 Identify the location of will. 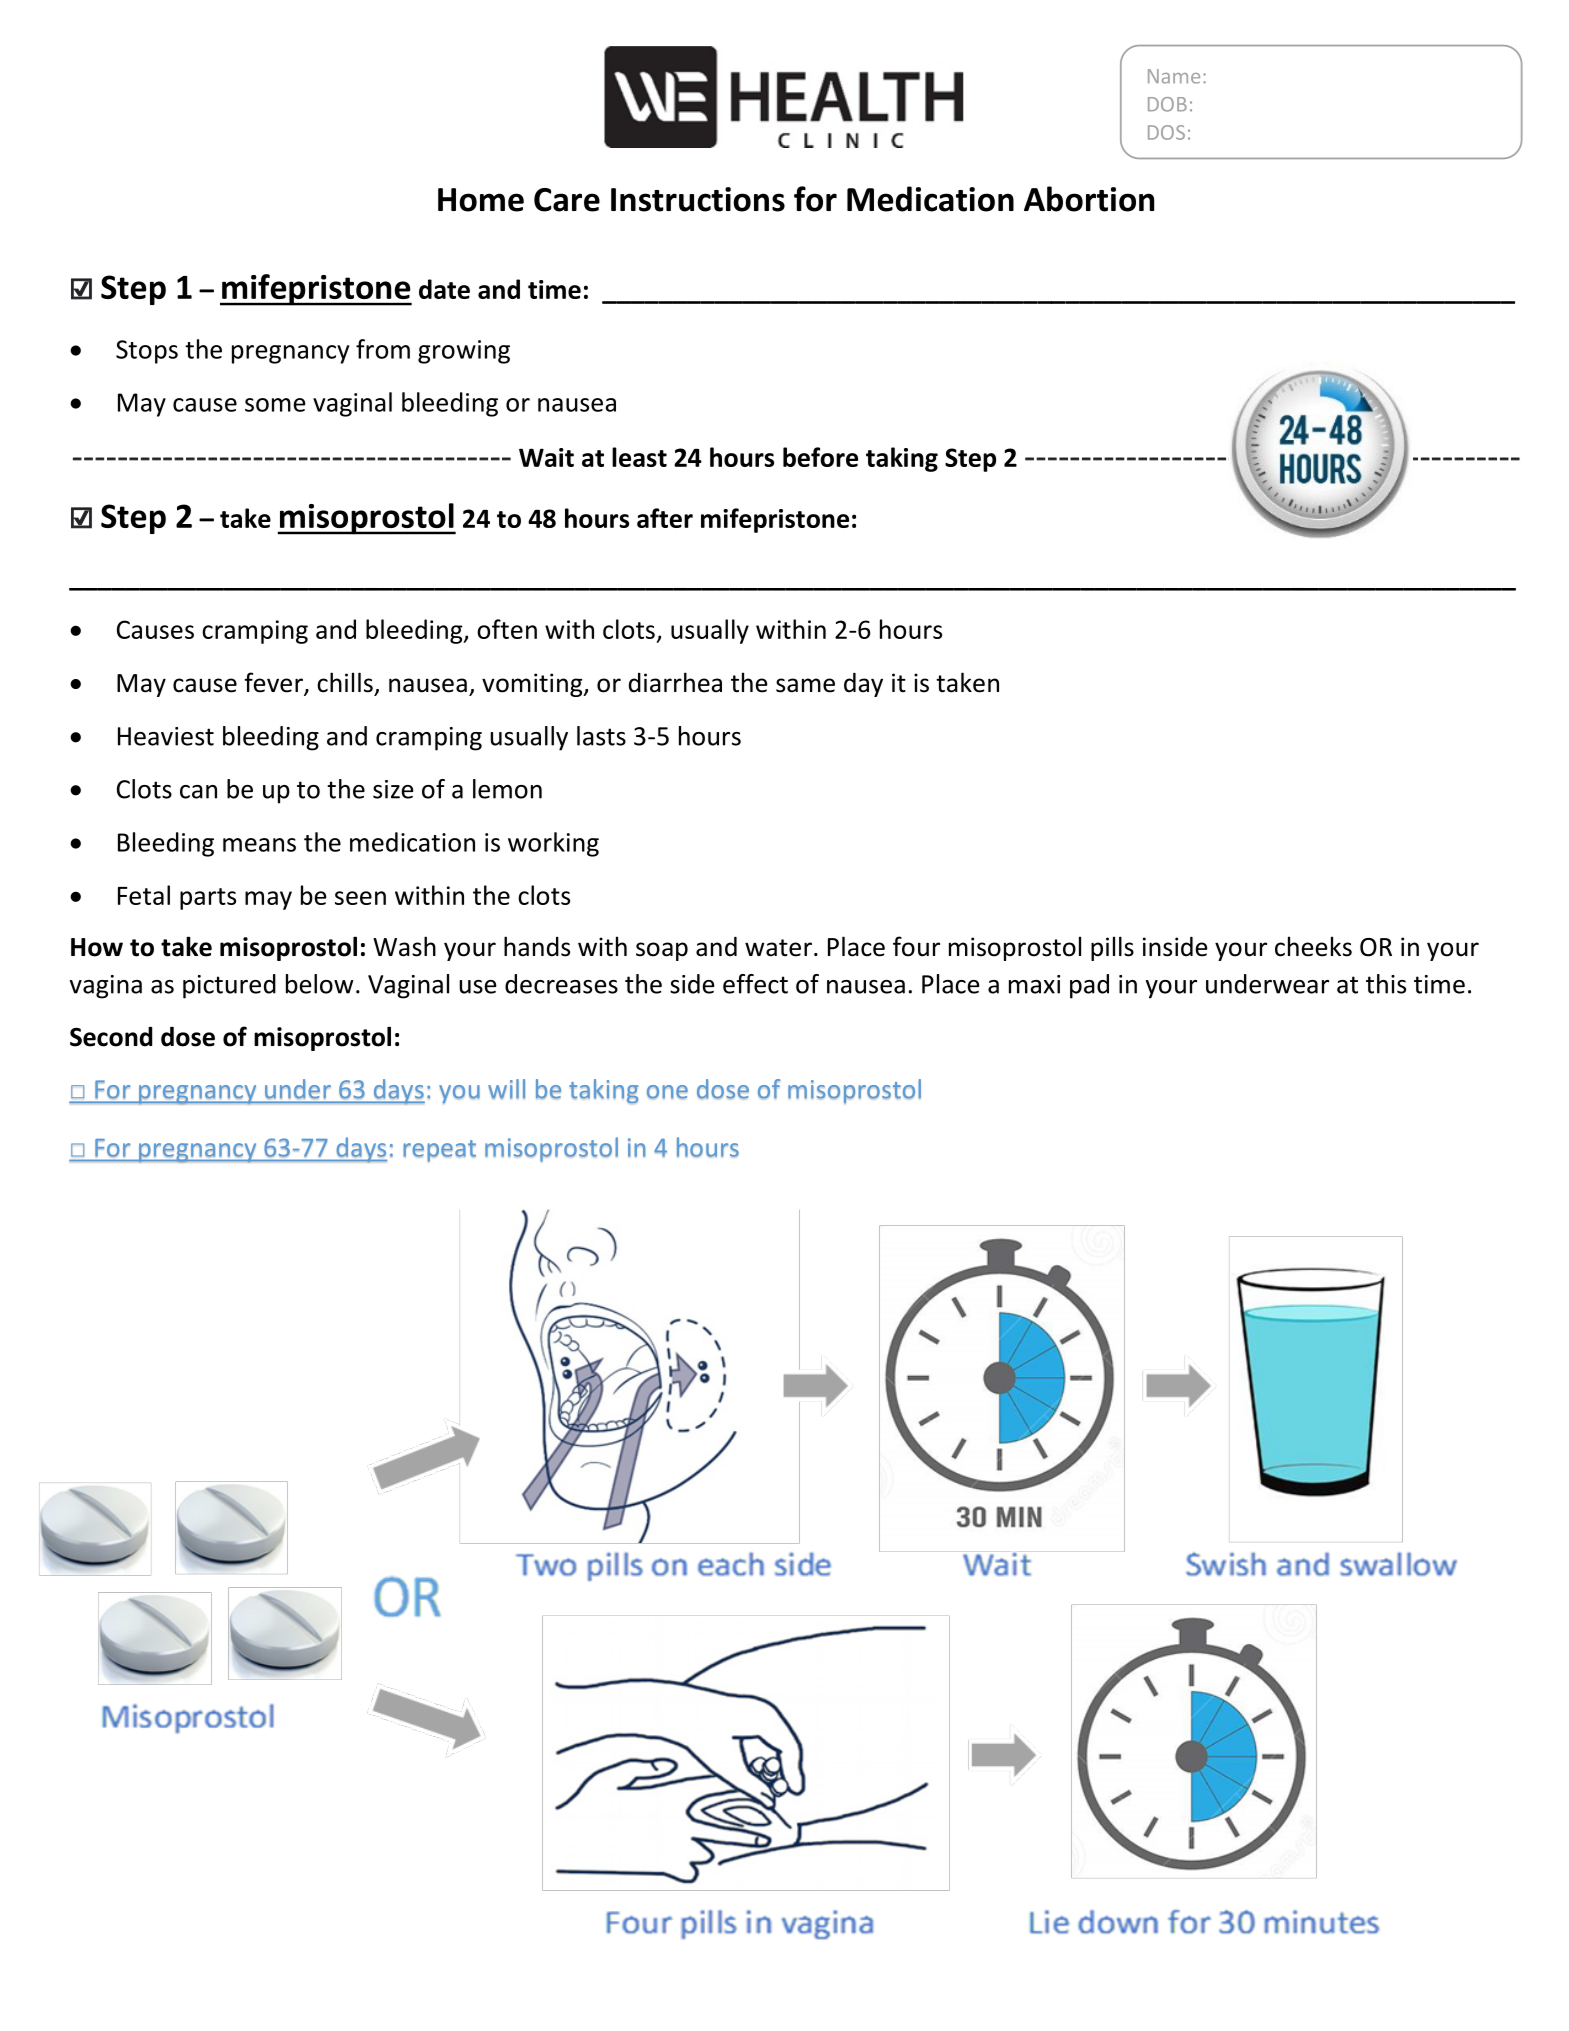
(506, 1089).
